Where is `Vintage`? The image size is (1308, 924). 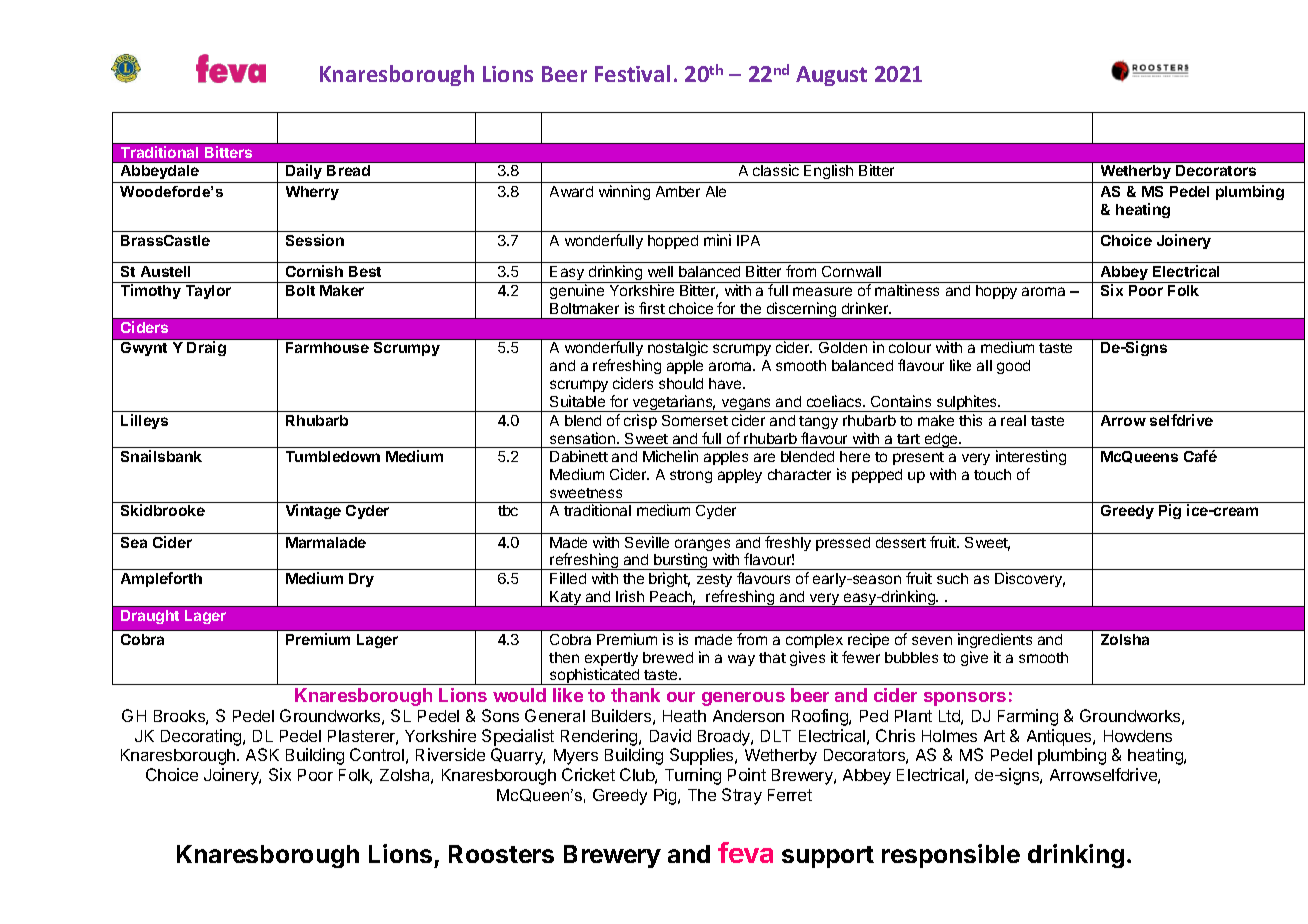
Vintage is located at coordinates (313, 511).
